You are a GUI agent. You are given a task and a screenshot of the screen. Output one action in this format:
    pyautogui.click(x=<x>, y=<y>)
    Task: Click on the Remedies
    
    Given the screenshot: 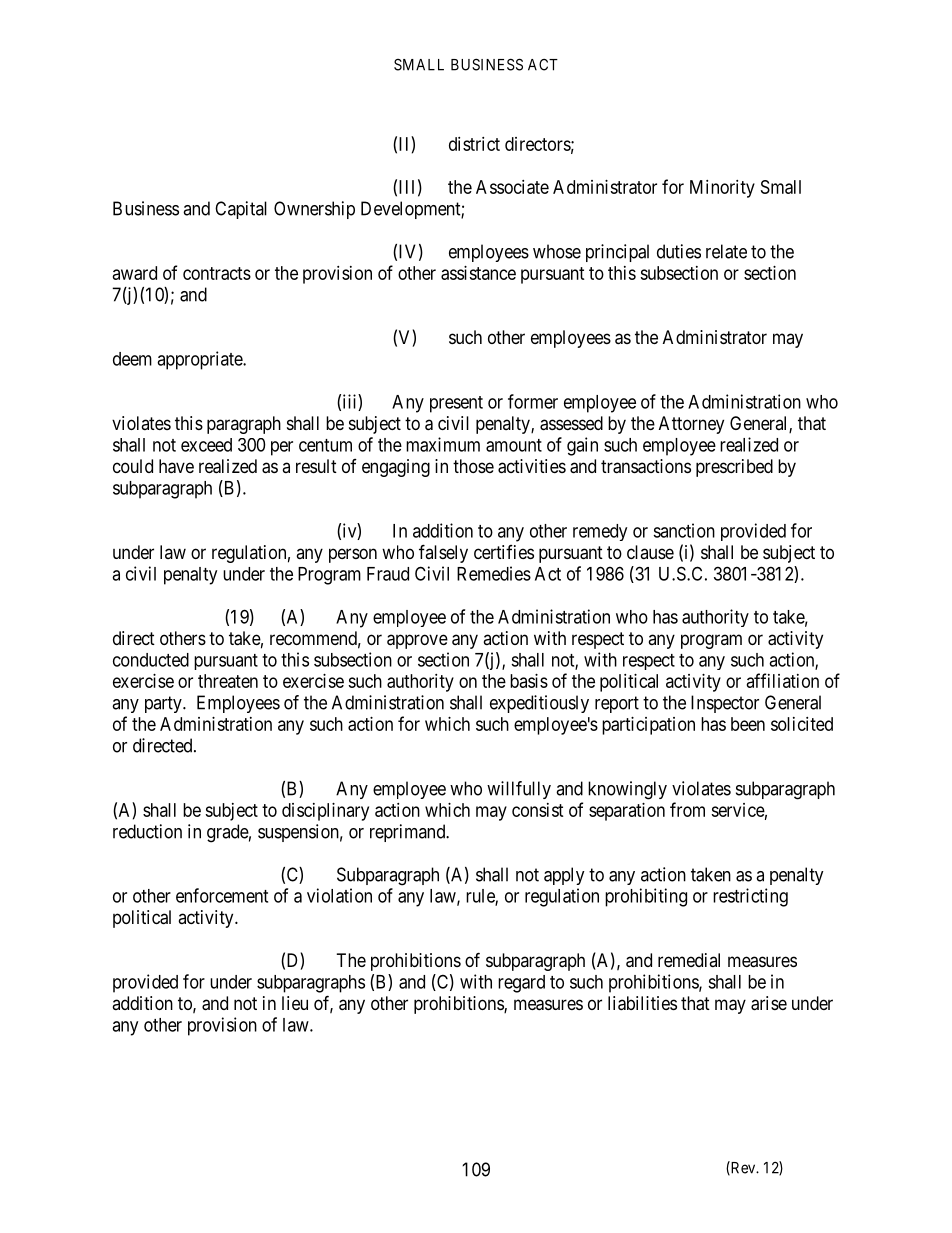 What is the action you would take?
    pyautogui.click(x=494, y=573)
